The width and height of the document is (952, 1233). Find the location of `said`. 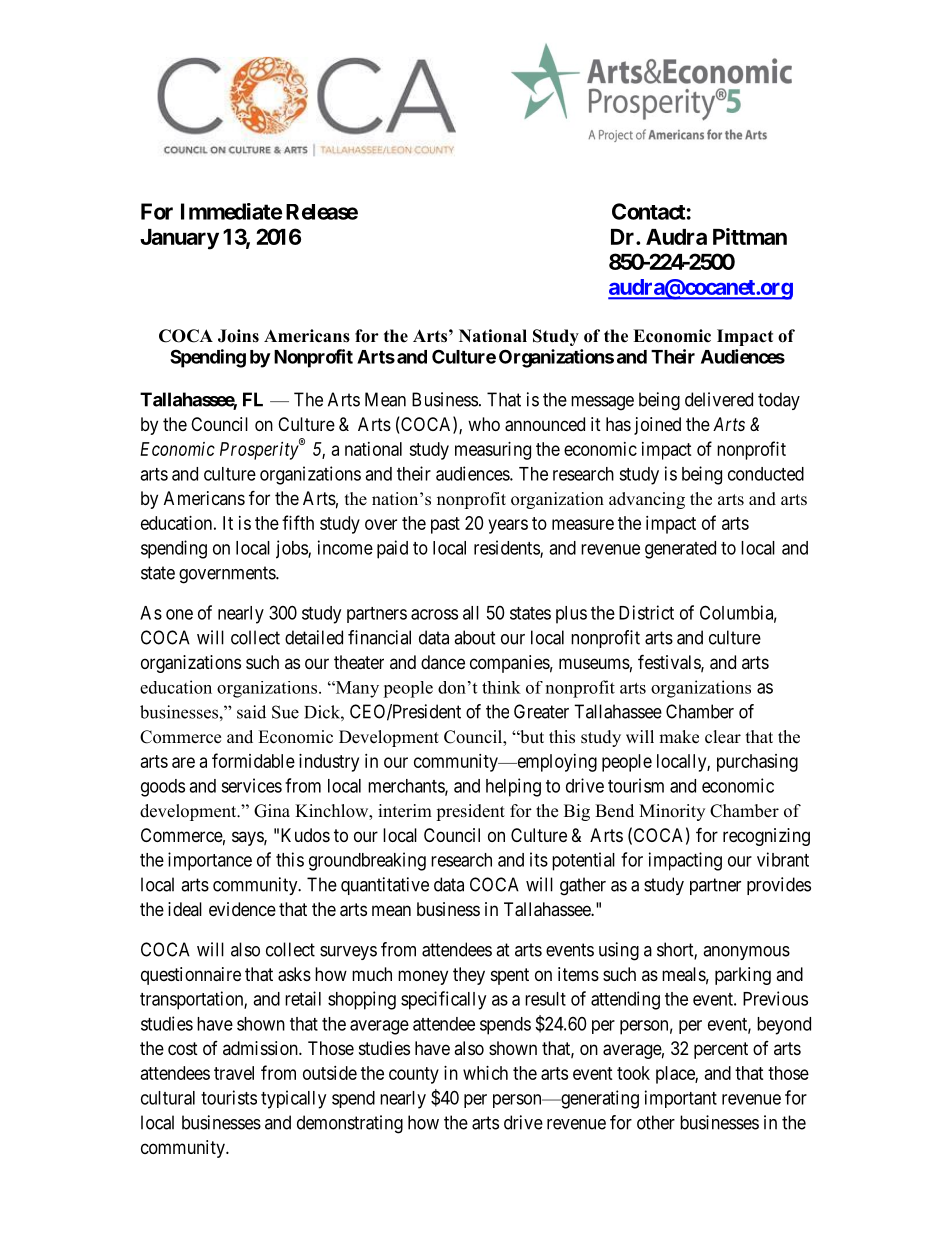

said is located at coordinates (251, 712).
